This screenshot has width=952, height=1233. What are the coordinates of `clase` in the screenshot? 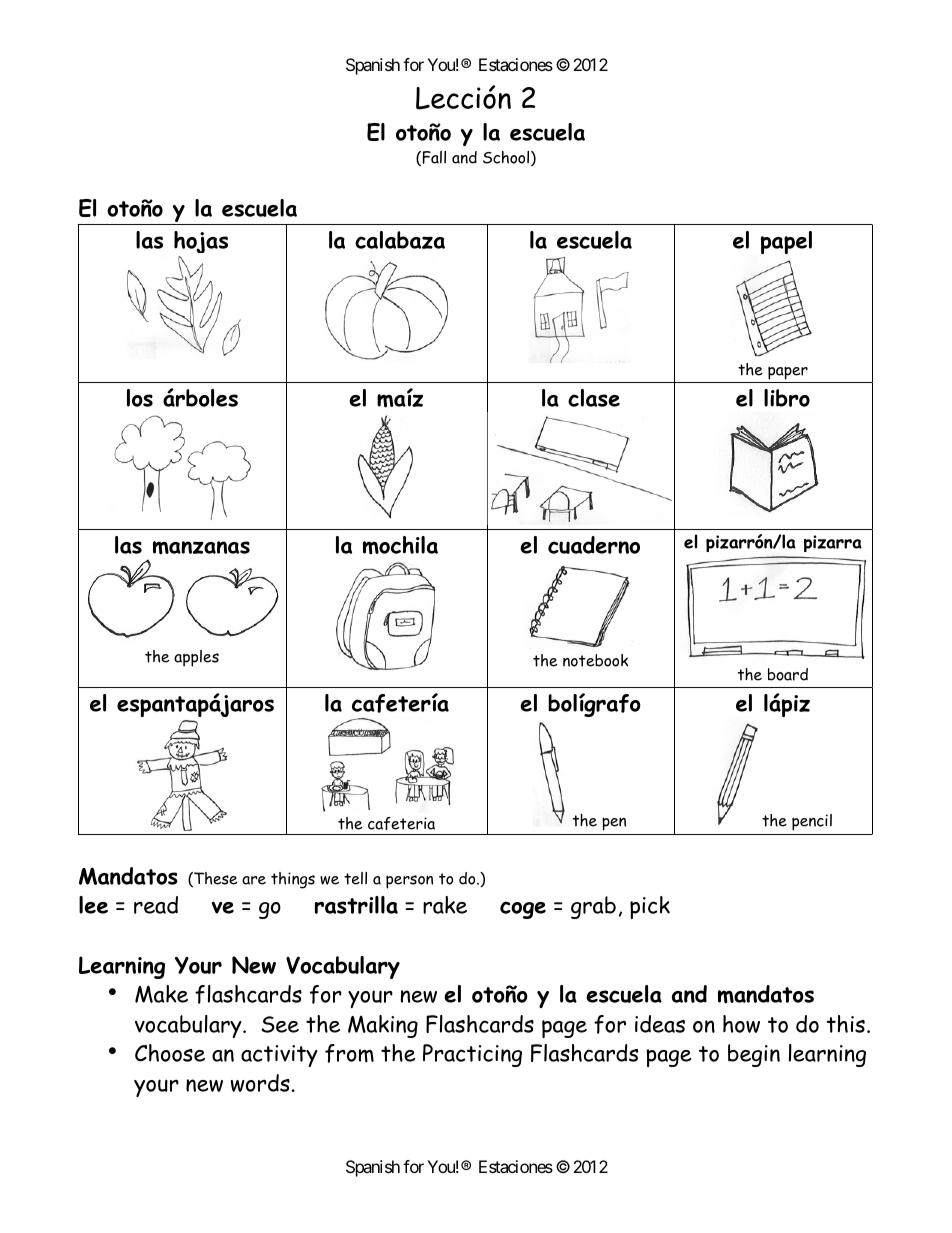 It's located at (594, 398).
